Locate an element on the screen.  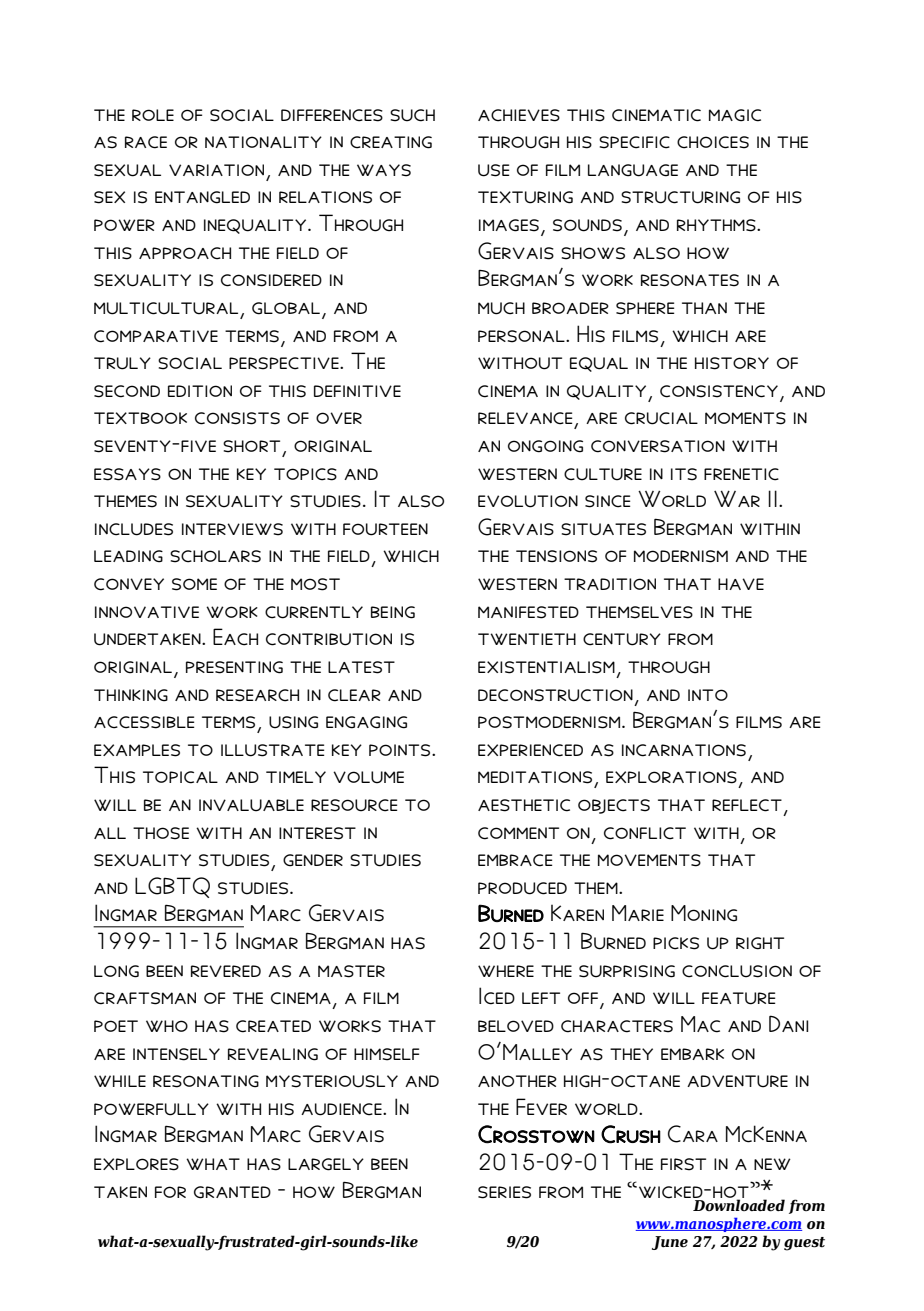
for is located at coordinates (170, 1192).
